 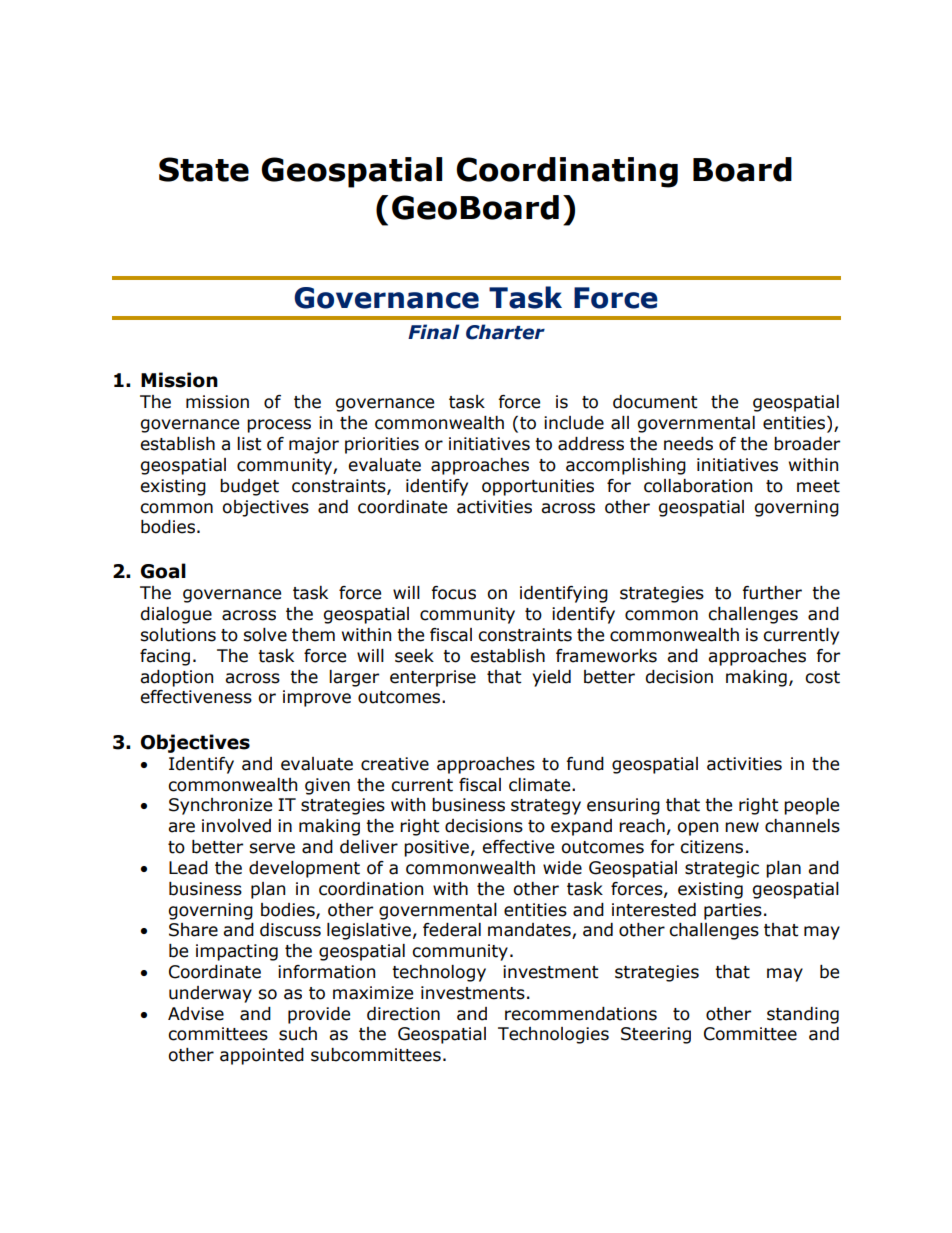 What do you see at coordinates (562, 868) in the document?
I see `wide` at bounding box center [562, 868].
